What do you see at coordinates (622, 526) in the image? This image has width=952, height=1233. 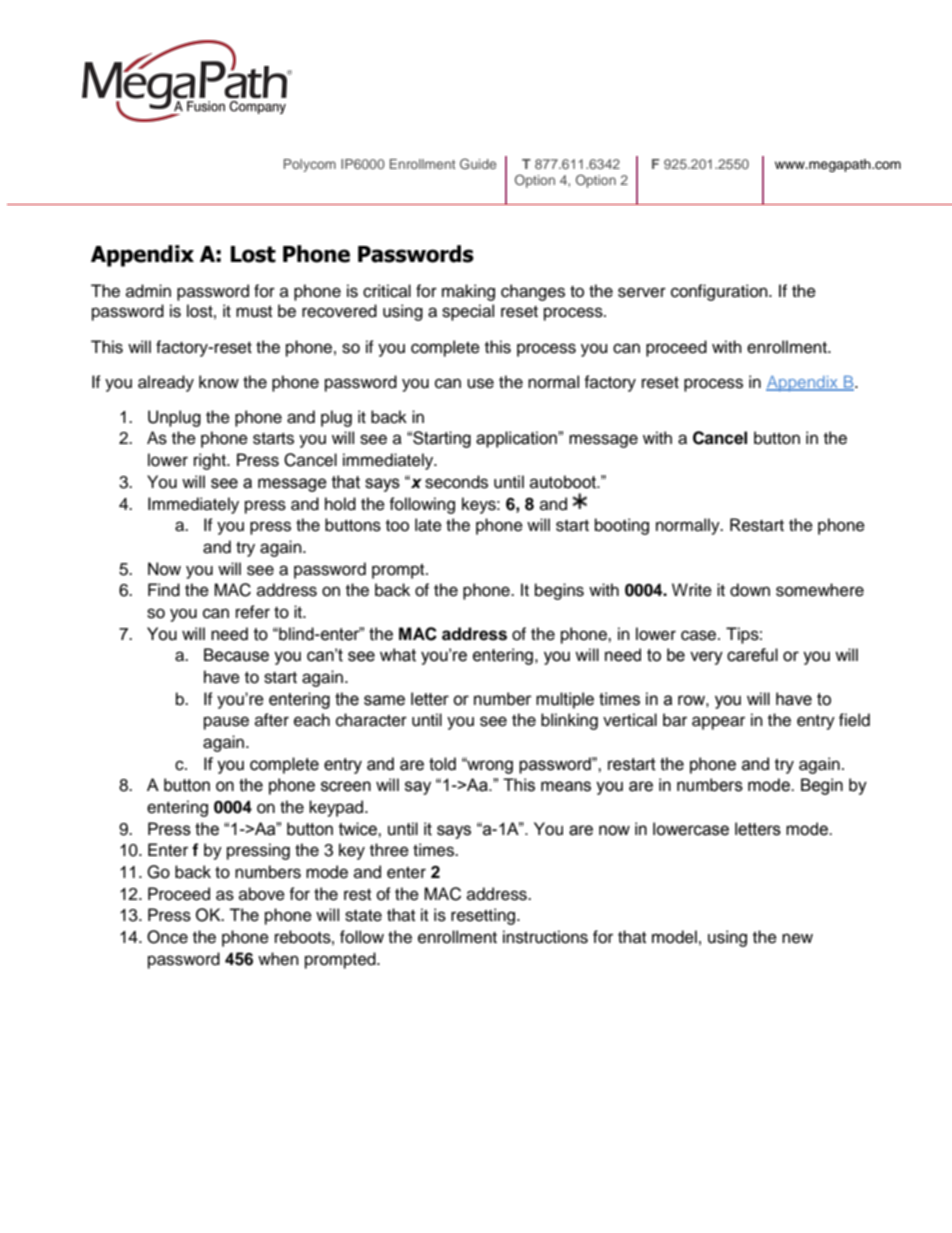 I see `booting` at bounding box center [622, 526].
